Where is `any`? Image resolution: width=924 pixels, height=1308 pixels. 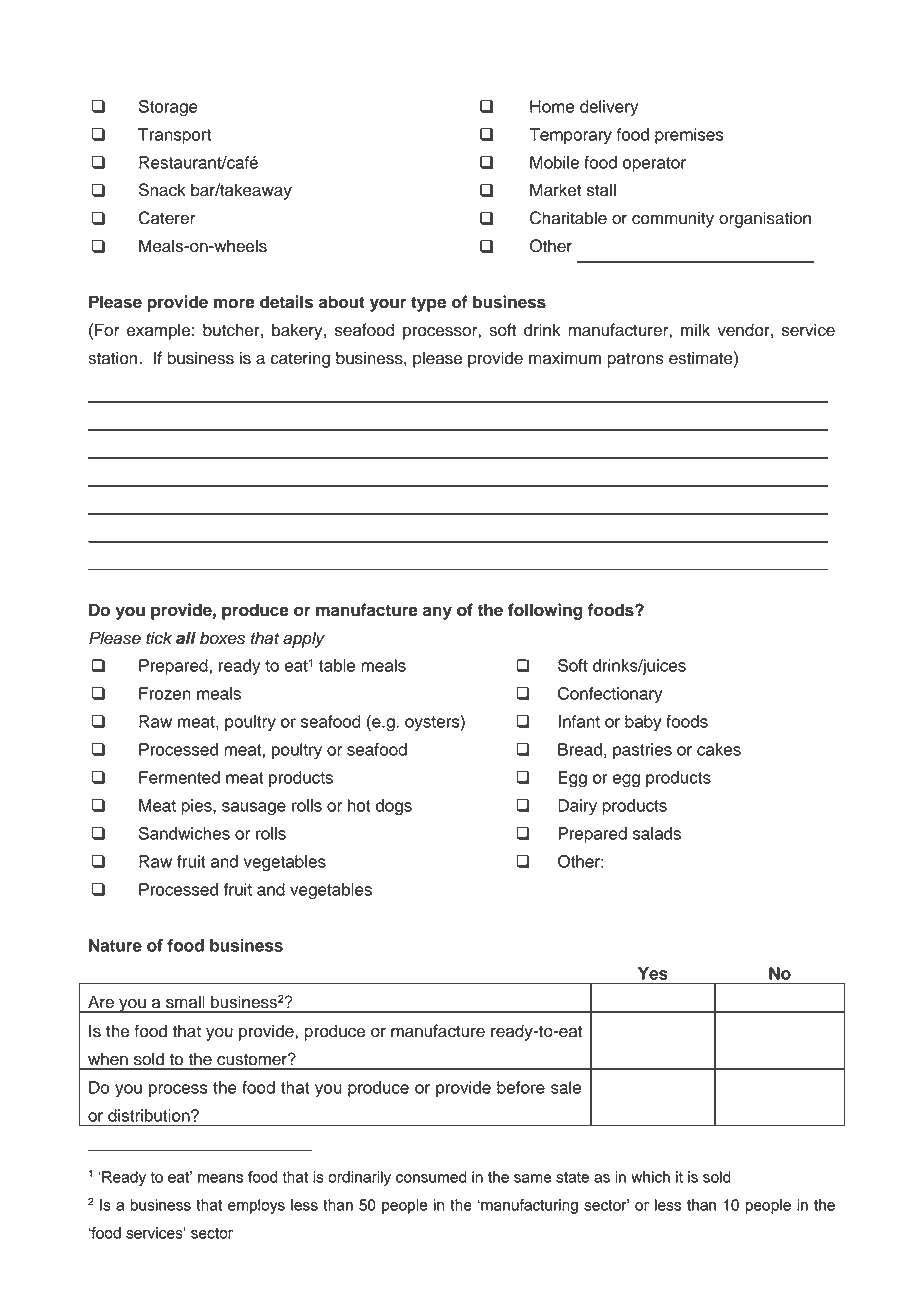 any is located at coordinates (437, 613).
